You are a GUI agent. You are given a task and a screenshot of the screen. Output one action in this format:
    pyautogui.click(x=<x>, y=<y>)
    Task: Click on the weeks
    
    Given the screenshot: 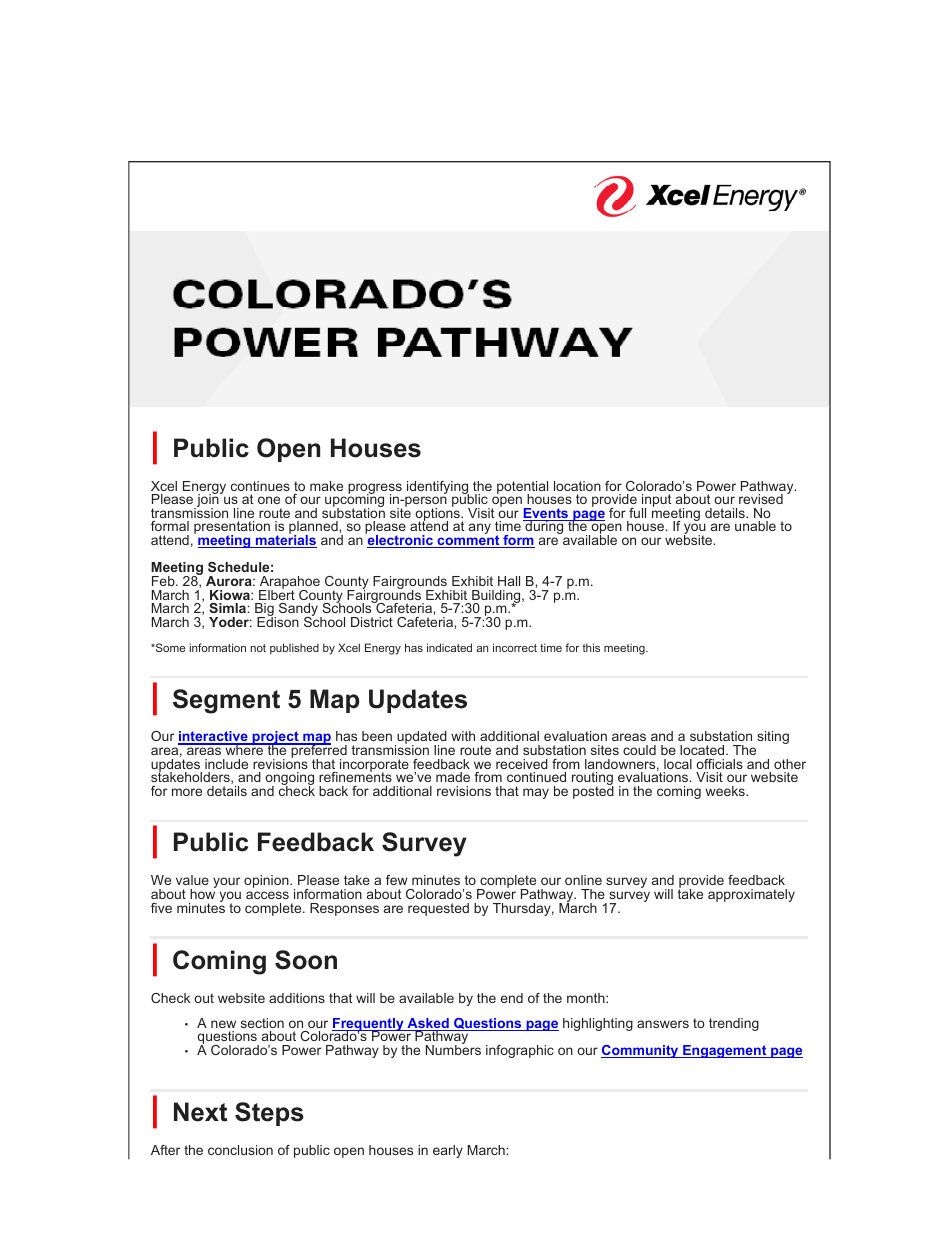 What is the action you would take?
    pyautogui.click(x=726, y=791)
